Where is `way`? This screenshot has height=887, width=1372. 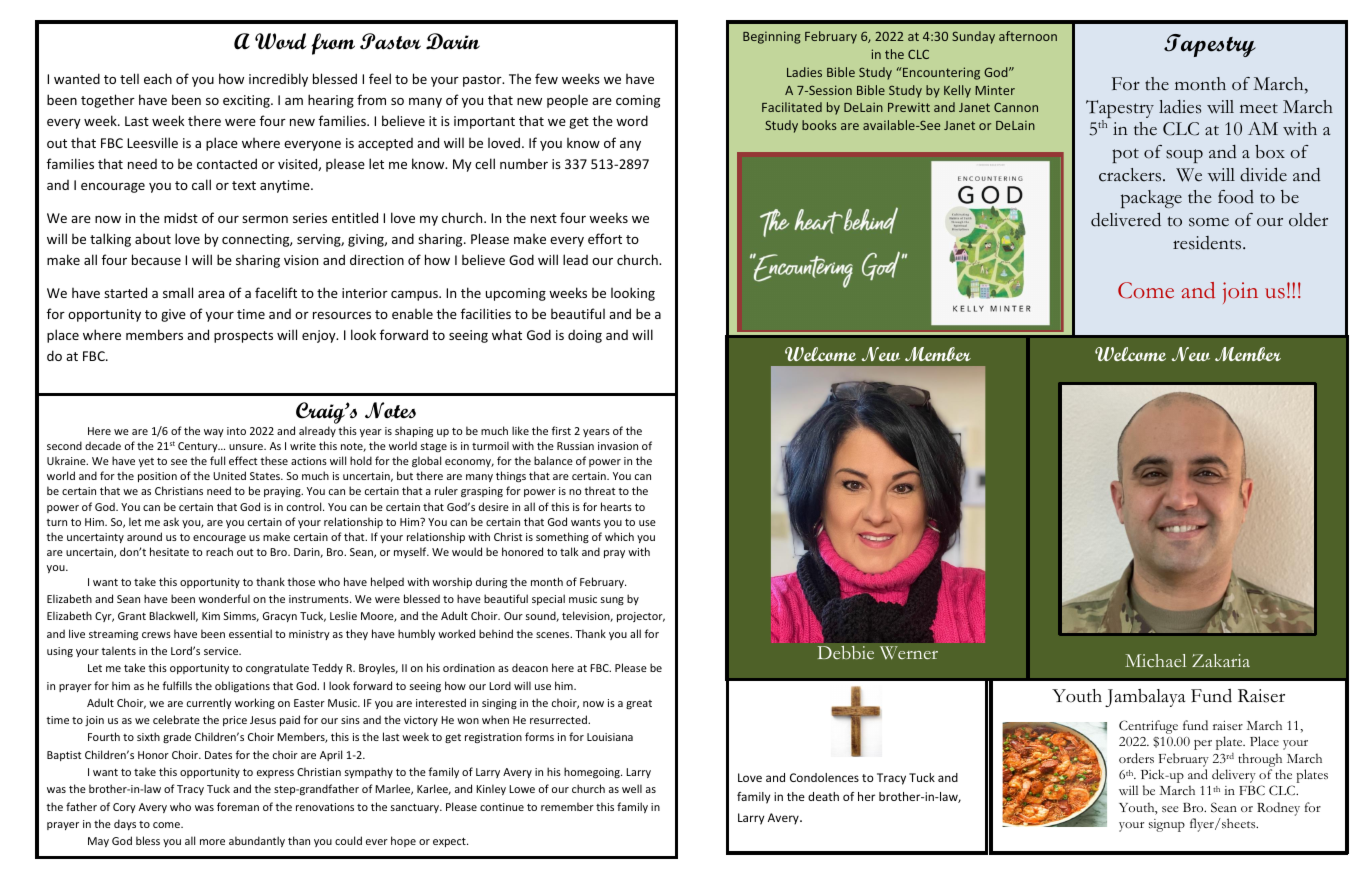
way is located at coordinates (214, 433).
